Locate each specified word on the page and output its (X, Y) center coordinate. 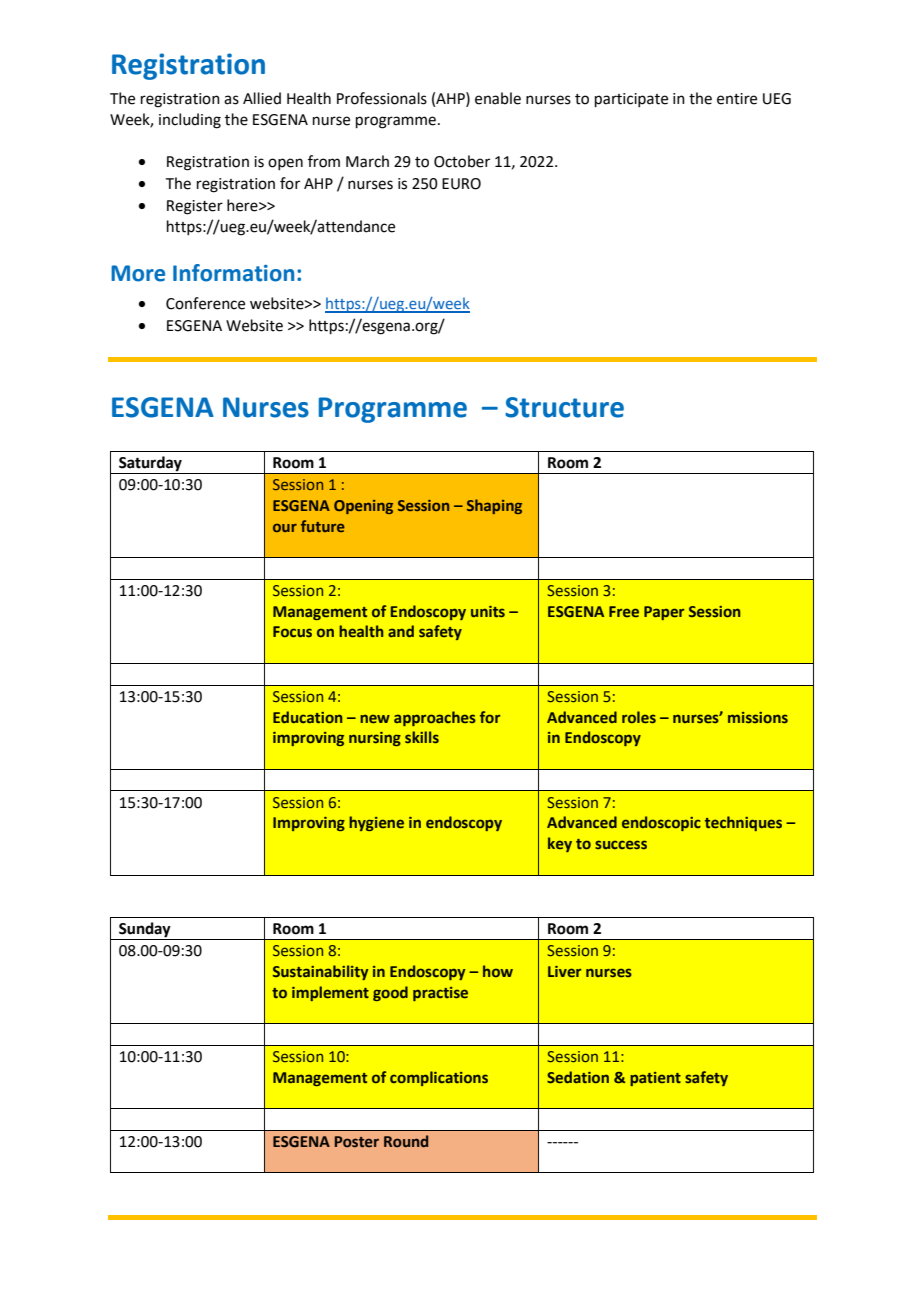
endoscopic (661, 823)
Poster (357, 1142)
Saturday (150, 465)
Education (307, 717)
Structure (564, 407)
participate (631, 100)
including (190, 121)
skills (422, 737)
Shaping (494, 506)
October (462, 161)
